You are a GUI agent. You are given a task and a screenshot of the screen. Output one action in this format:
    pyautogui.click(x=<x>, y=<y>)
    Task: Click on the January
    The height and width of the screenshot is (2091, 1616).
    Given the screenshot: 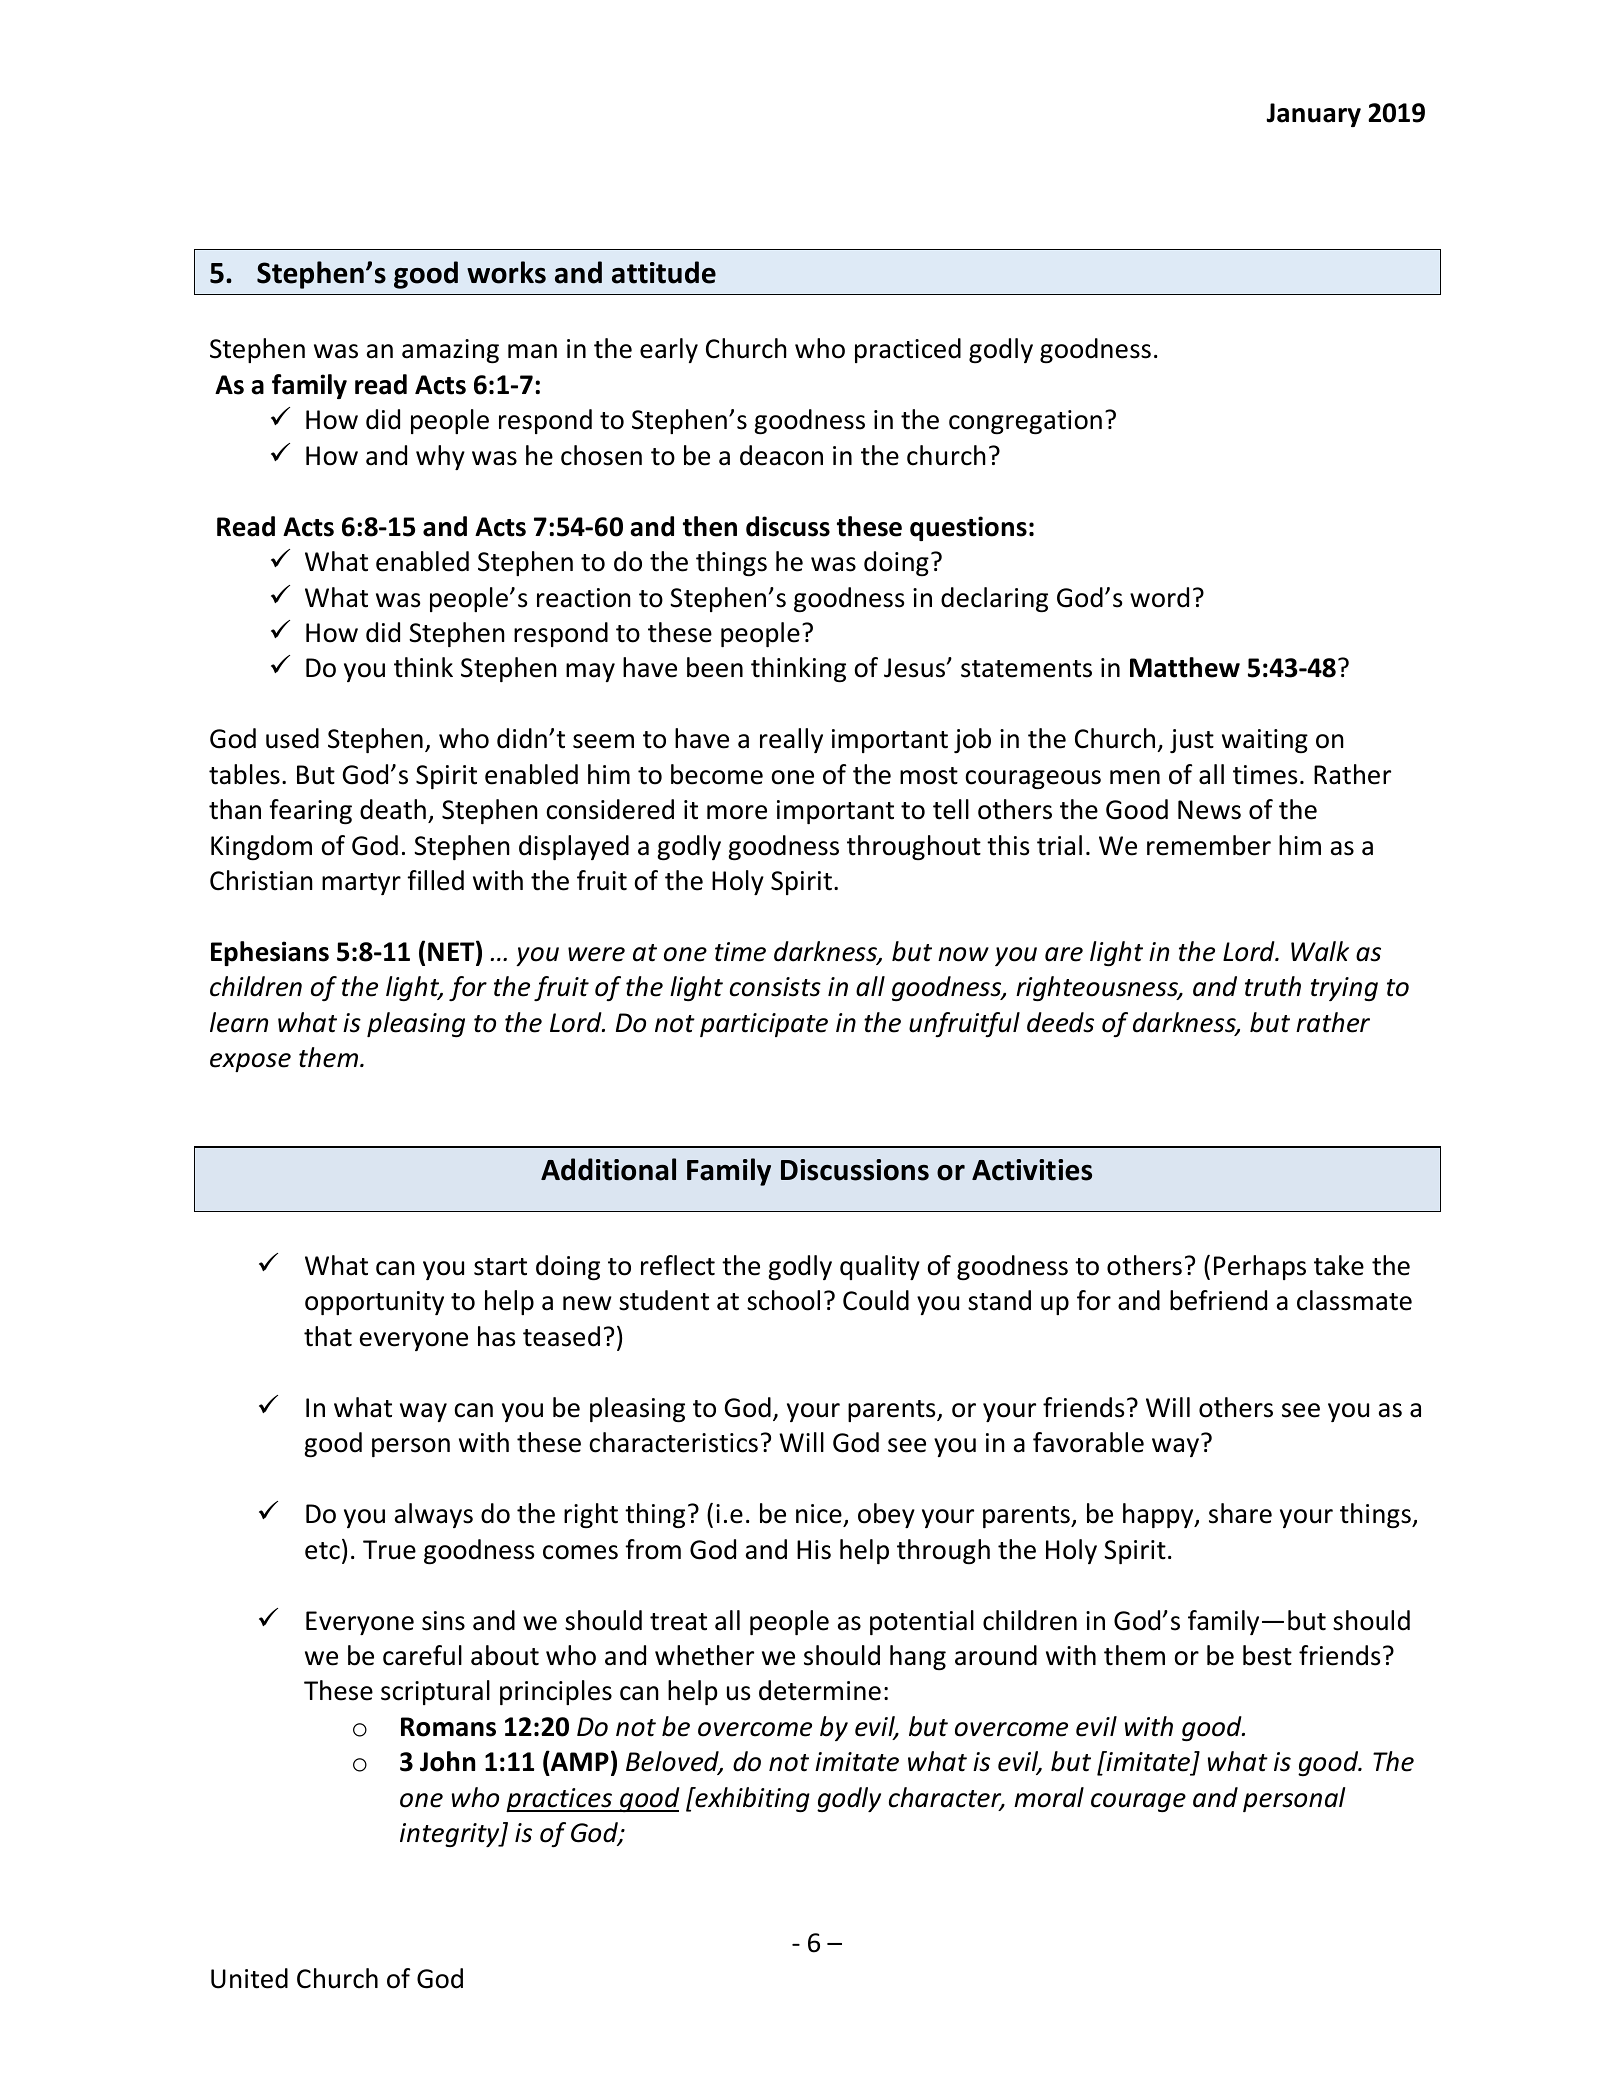 What is the action you would take?
    pyautogui.click(x=1313, y=115)
